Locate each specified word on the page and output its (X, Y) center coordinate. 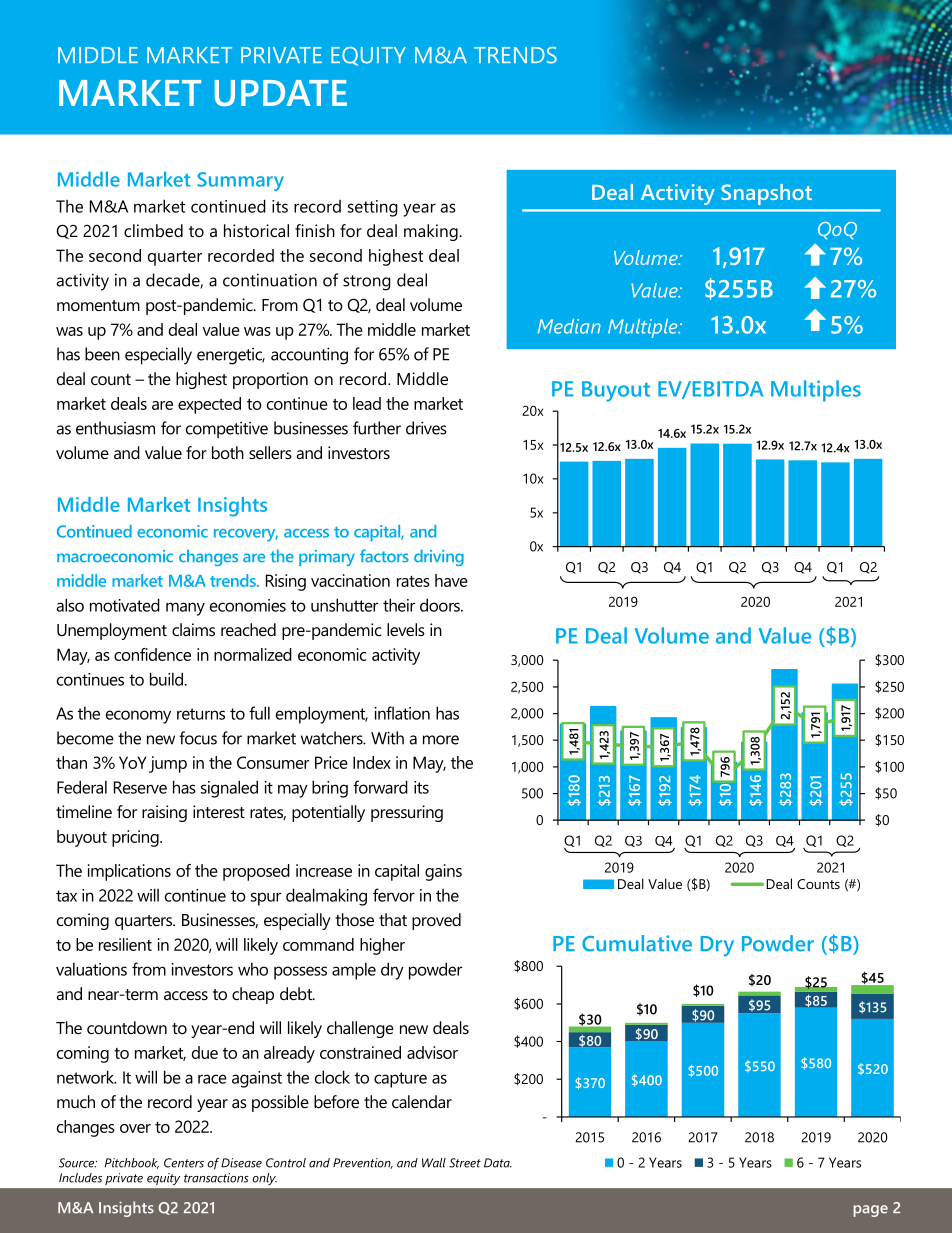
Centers (184, 1163)
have (451, 580)
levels (406, 629)
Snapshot (766, 194)
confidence (152, 654)
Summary (241, 181)
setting (373, 208)
